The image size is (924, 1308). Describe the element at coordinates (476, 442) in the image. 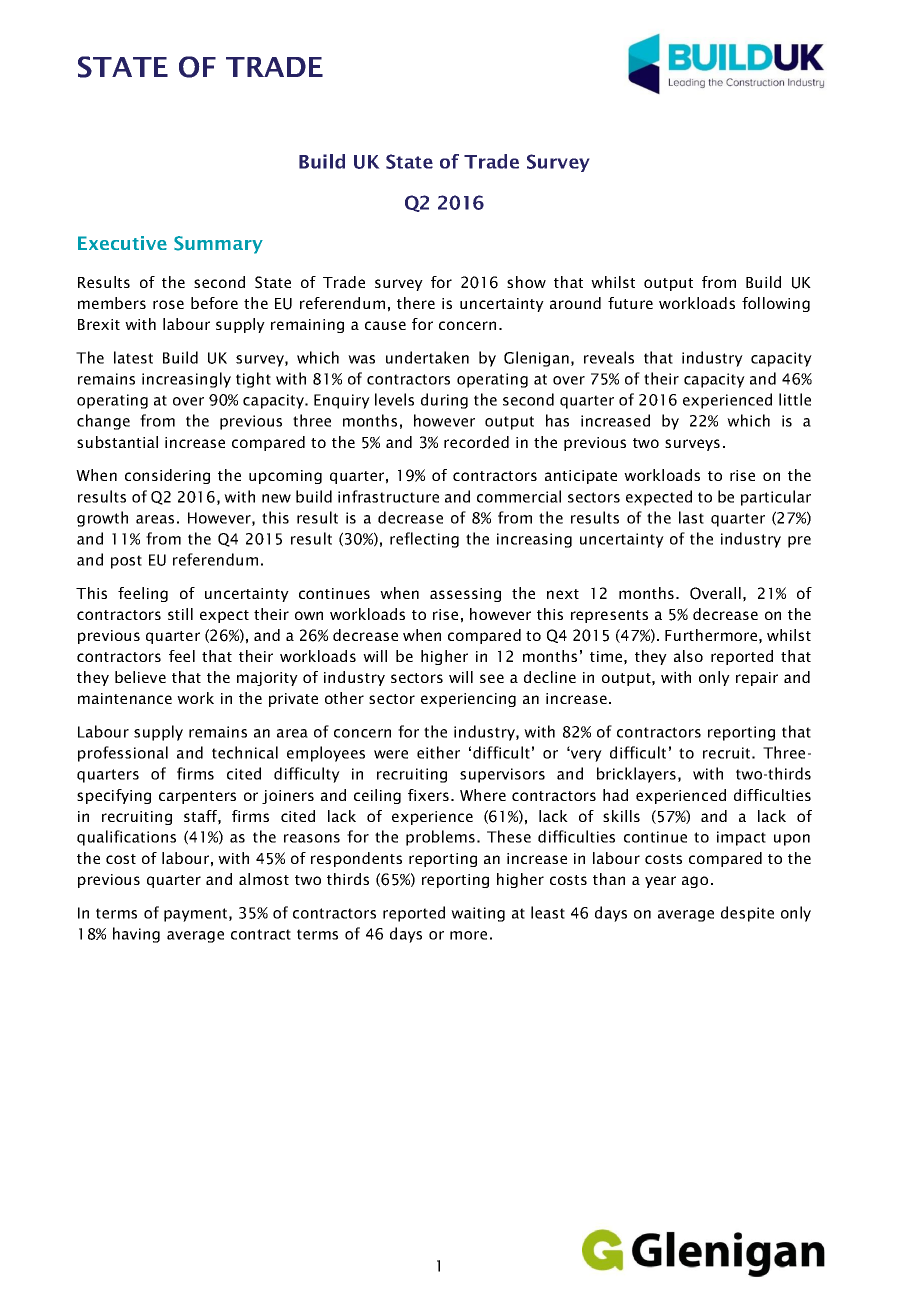

I see `recorded` at that location.
